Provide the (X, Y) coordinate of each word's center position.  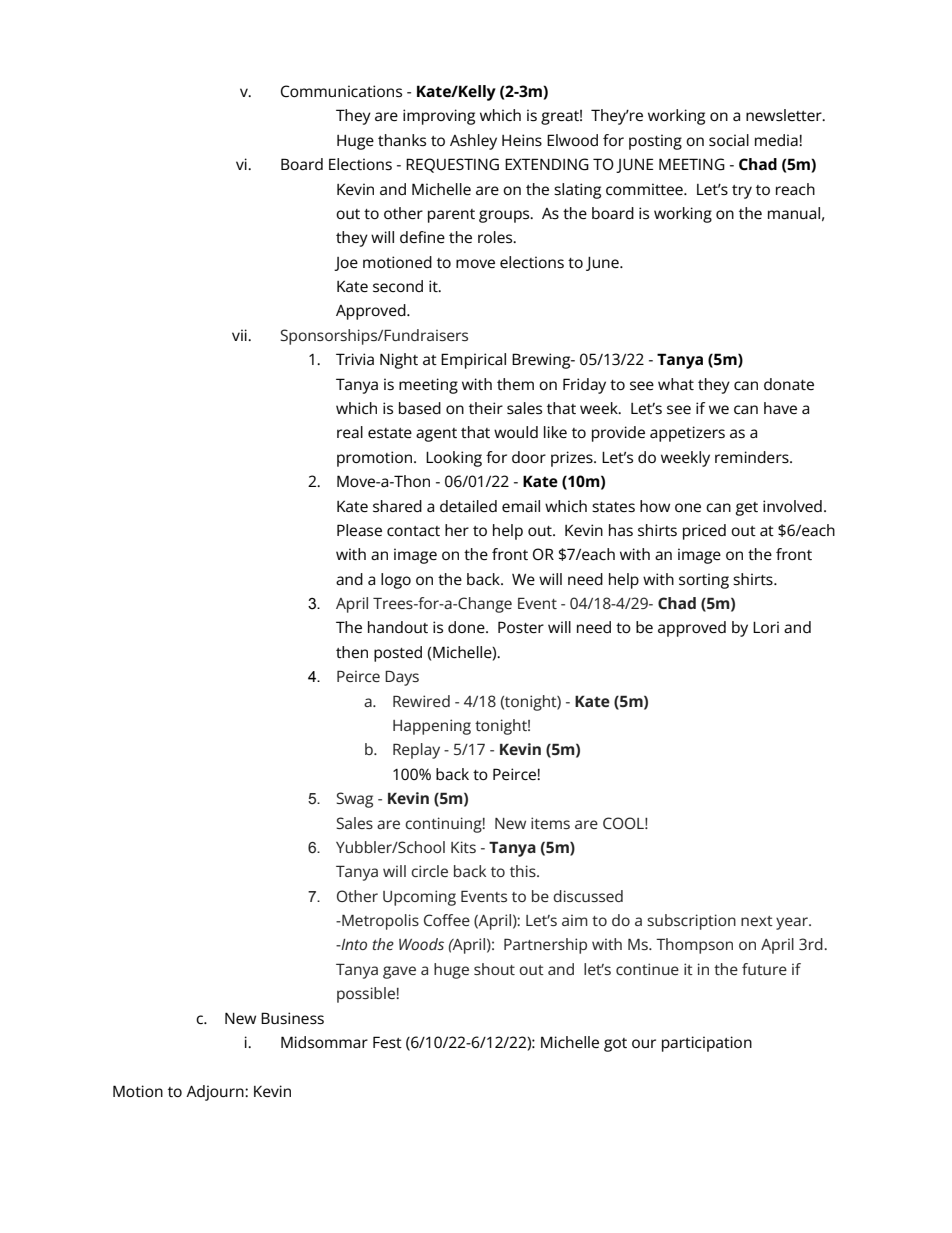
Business (292, 1018)
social (729, 140)
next (757, 921)
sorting (704, 581)
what (676, 384)
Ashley (473, 142)
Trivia (355, 359)
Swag (354, 800)
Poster (521, 627)
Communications (341, 91)
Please (359, 530)
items (550, 823)
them (515, 384)
